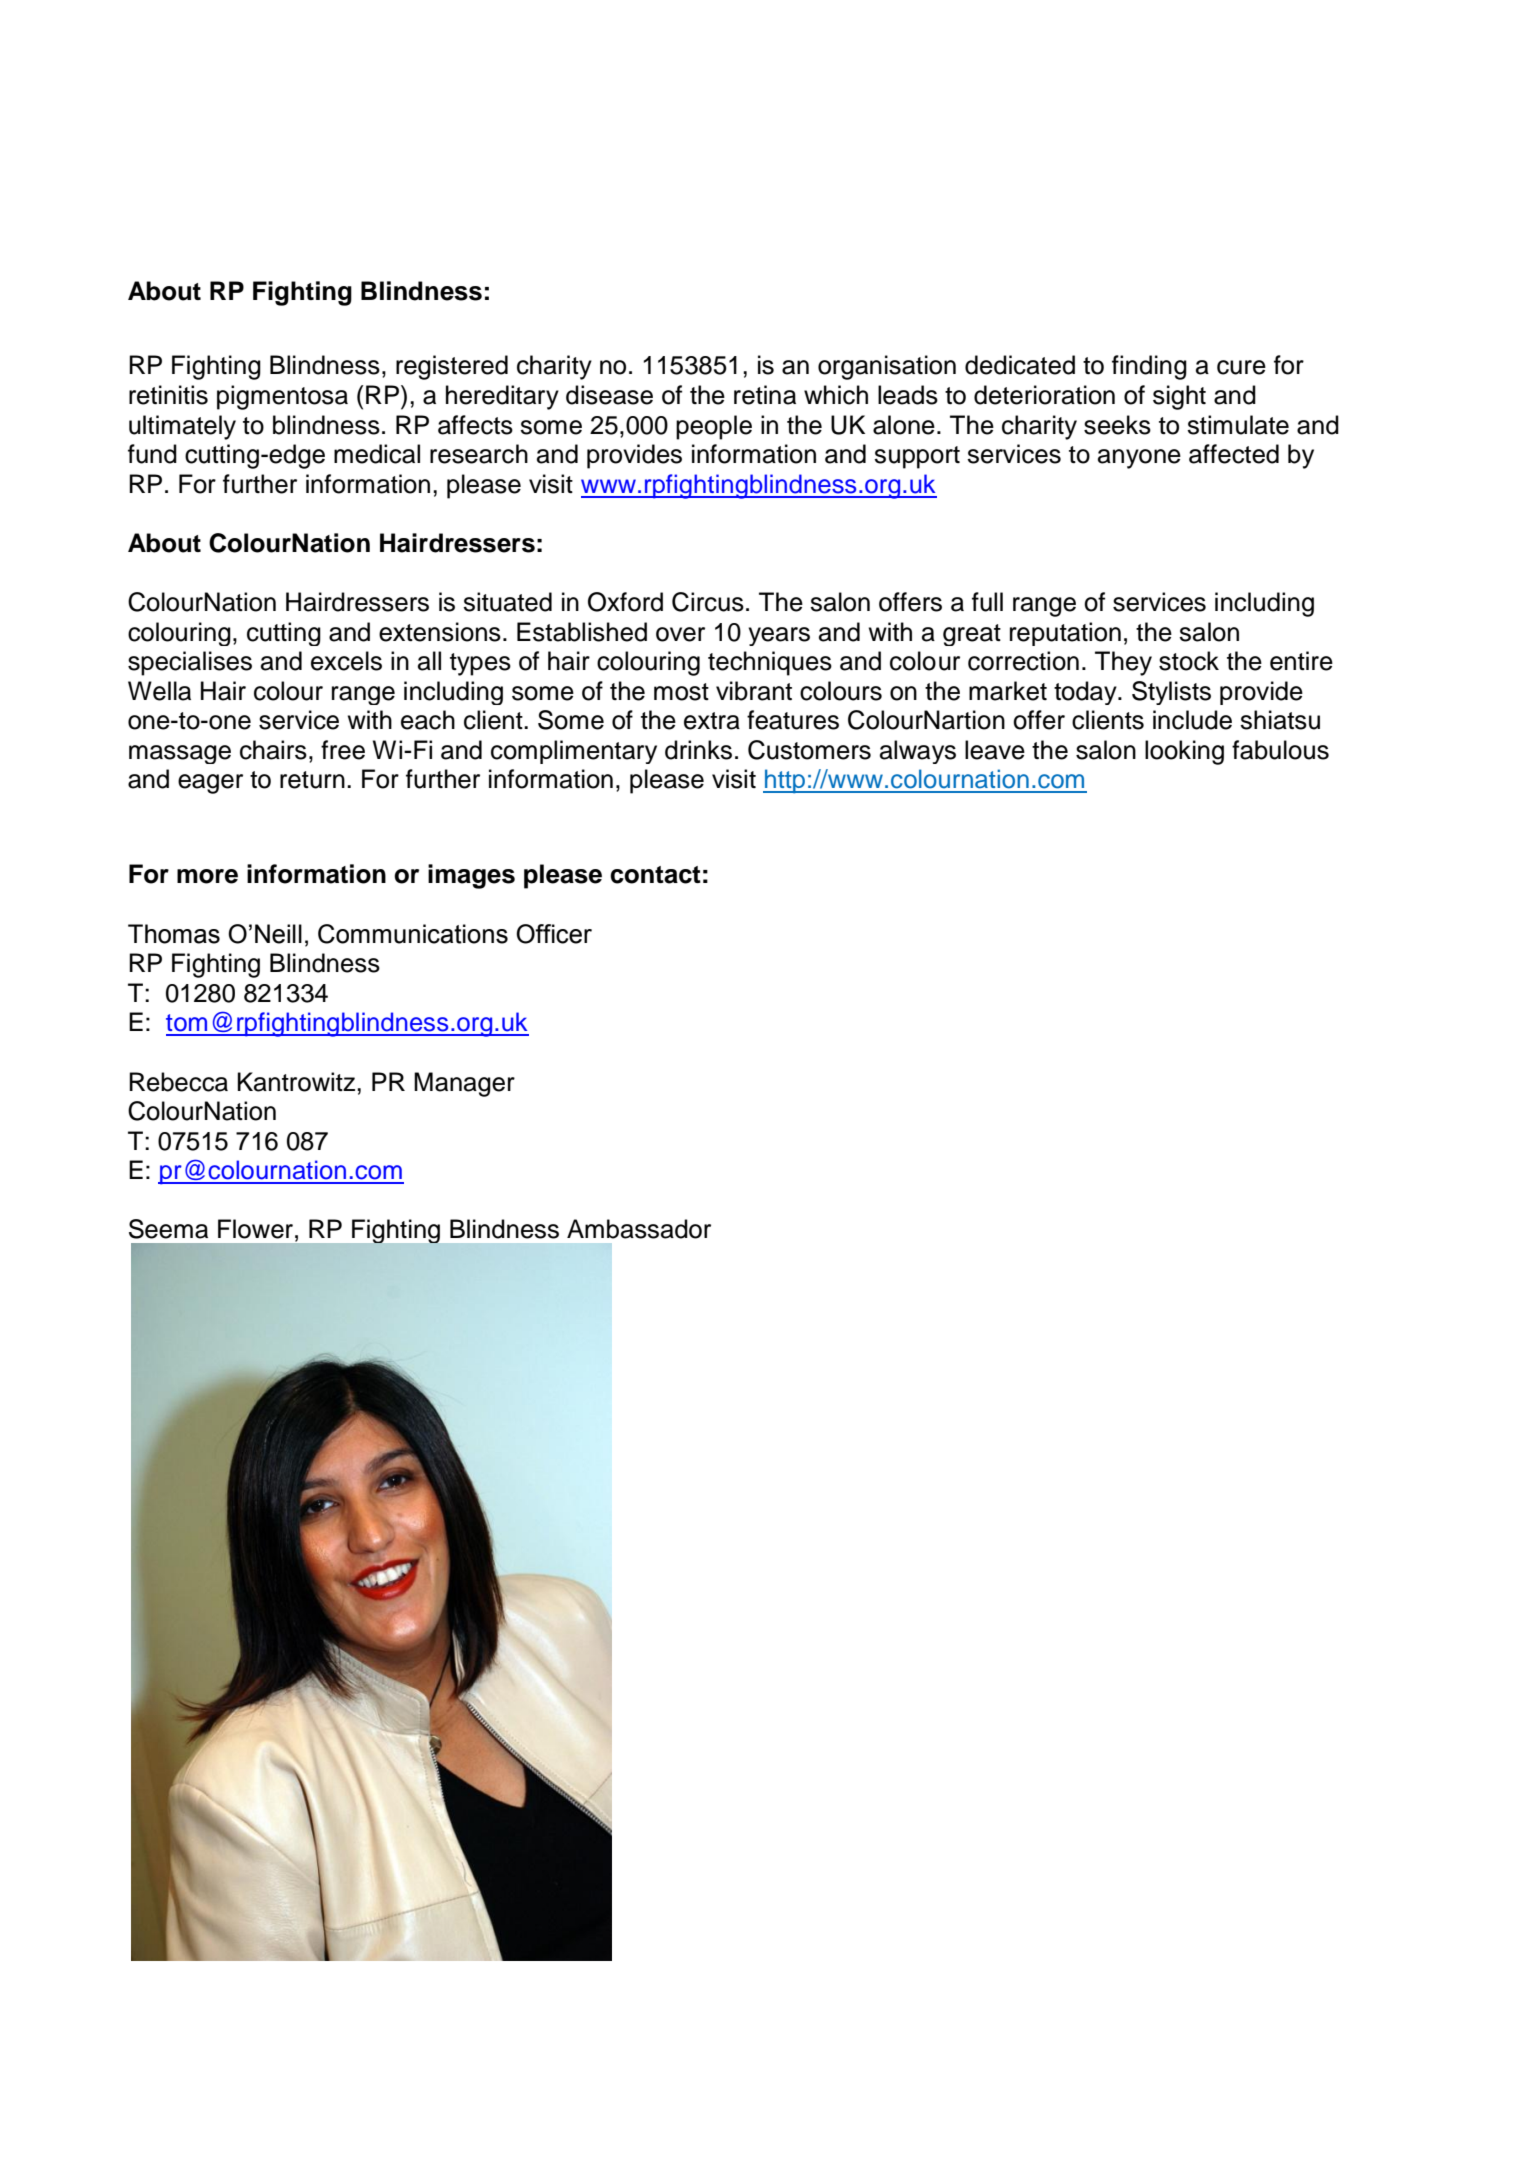 Image resolution: width=1530 pixels, height=2164 pixels. What do you see at coordinates (174, 934) in the screenshot?
I see `Thomas` at bounding box center [174, 934].
